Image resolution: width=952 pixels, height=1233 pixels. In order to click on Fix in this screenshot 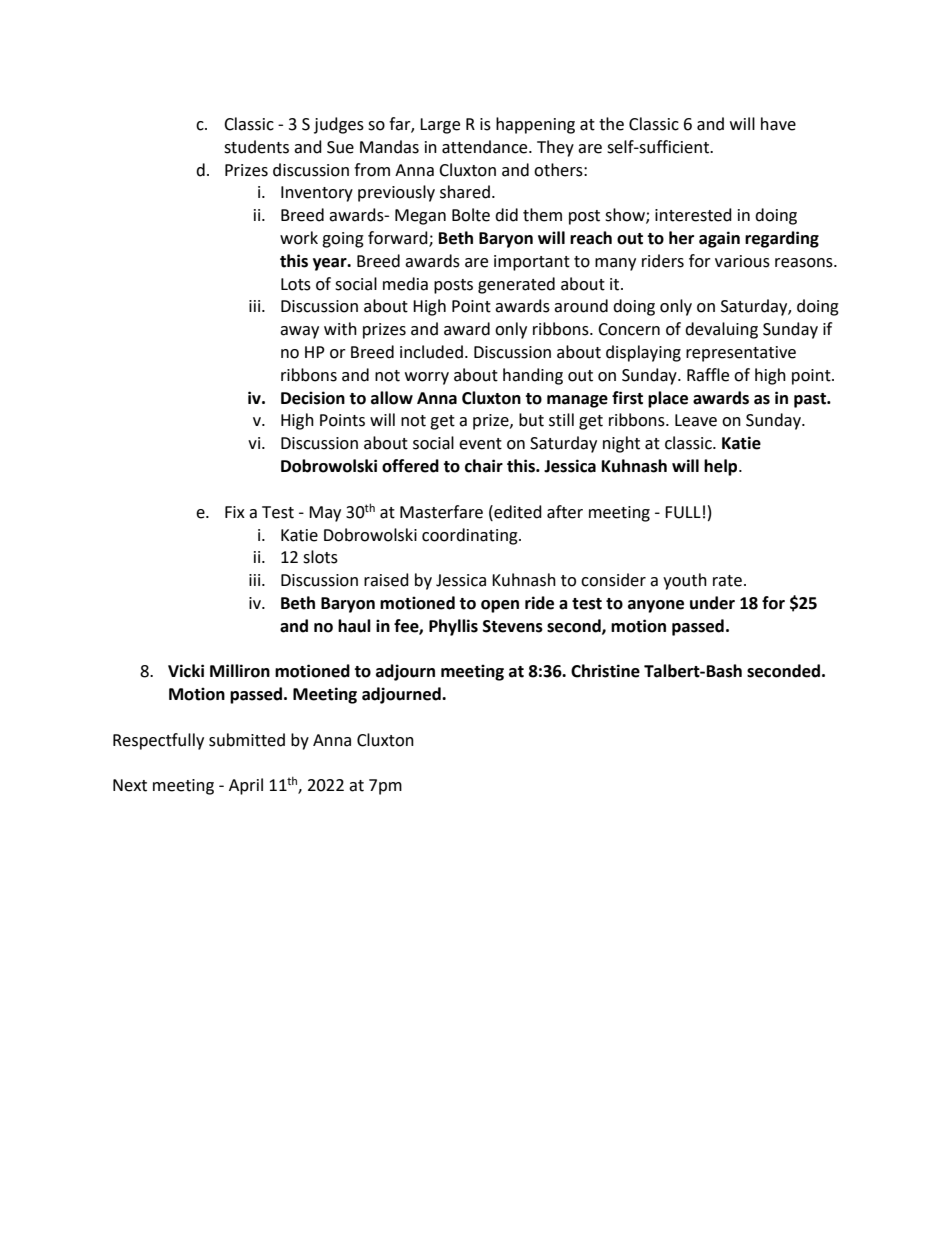, I will do `click(235, 512)`.
